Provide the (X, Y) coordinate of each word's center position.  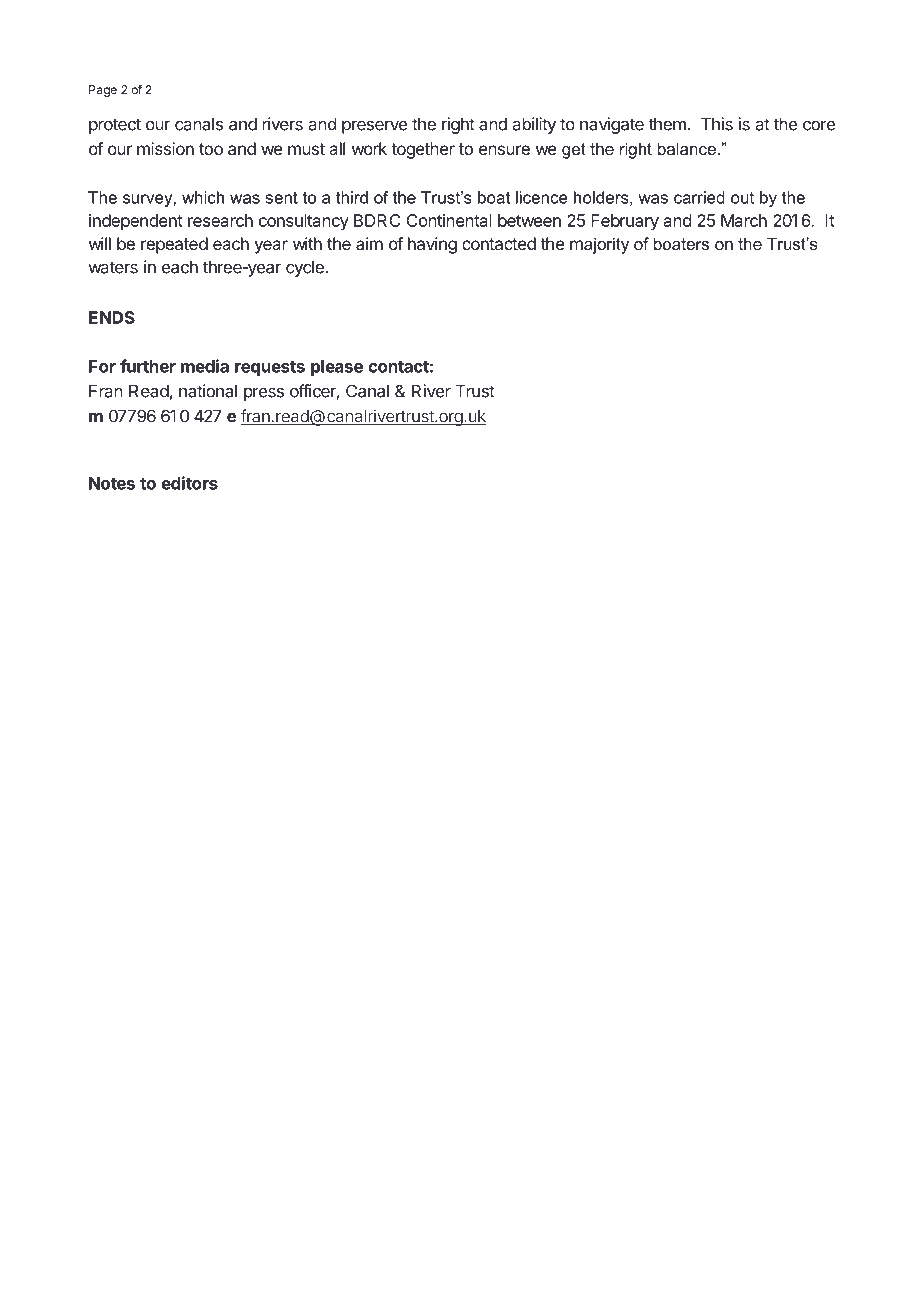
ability (534, 125)
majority (599, 245)
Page (103, 91)
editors (189, 483)
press (264, 394)
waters (113, 267)
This (717, 124)
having (432, 245)
